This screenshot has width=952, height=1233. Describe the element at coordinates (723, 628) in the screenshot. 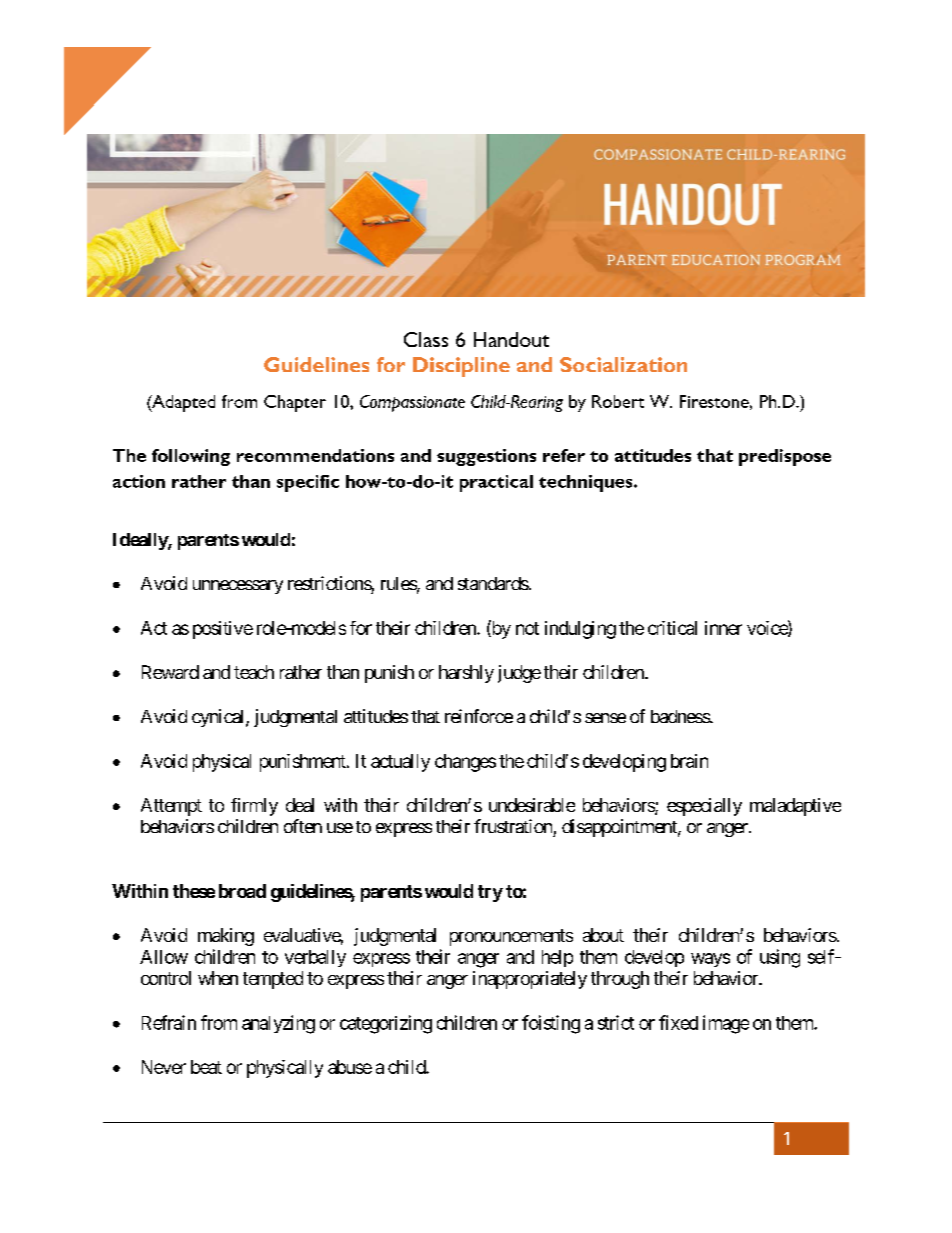

I see `inner` at that location.
